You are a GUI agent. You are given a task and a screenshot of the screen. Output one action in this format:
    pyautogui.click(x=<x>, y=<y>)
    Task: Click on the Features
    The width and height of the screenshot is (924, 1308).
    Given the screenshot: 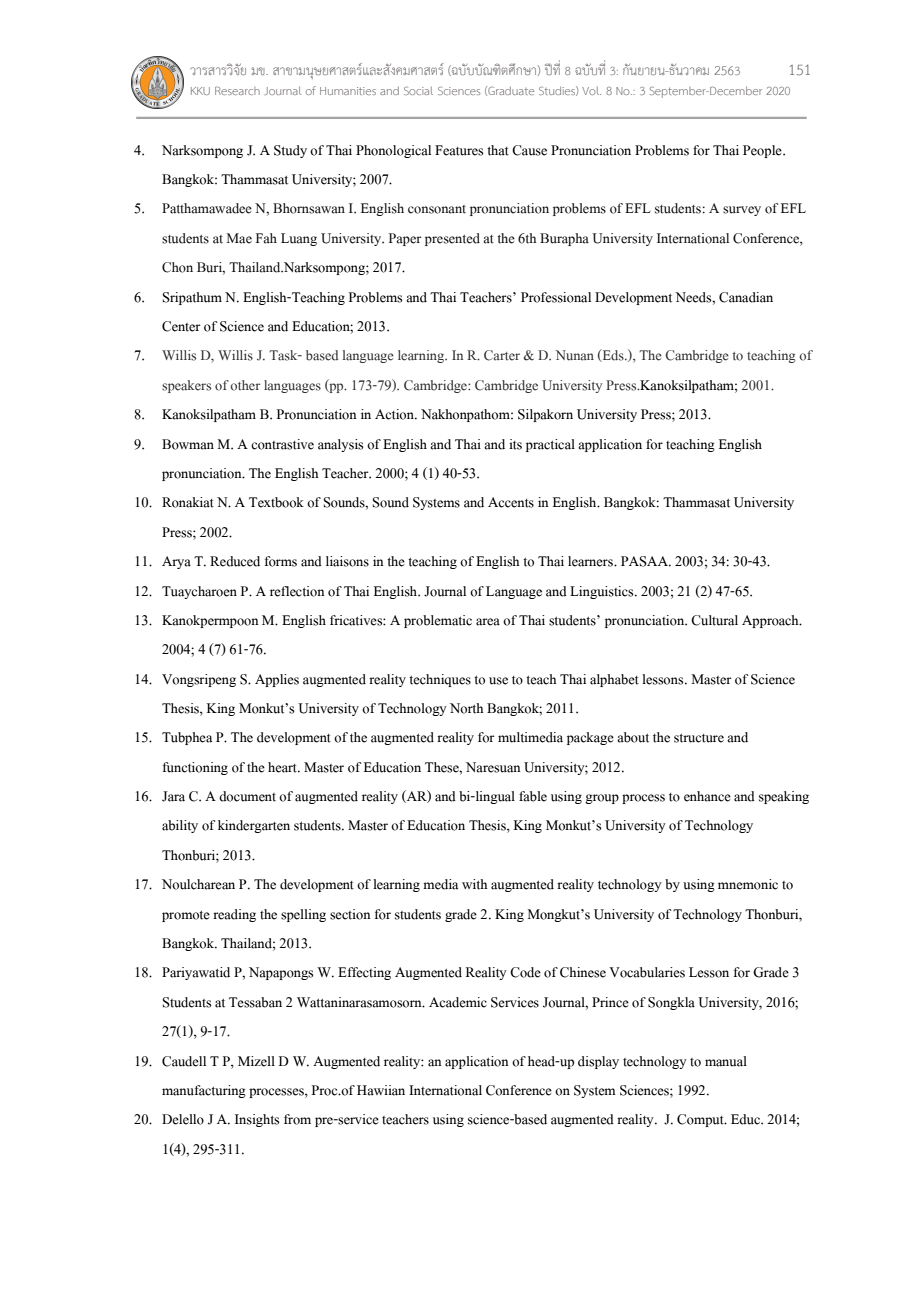 What is the action you would take?
    pyautogui.click(x=459, y=150)
